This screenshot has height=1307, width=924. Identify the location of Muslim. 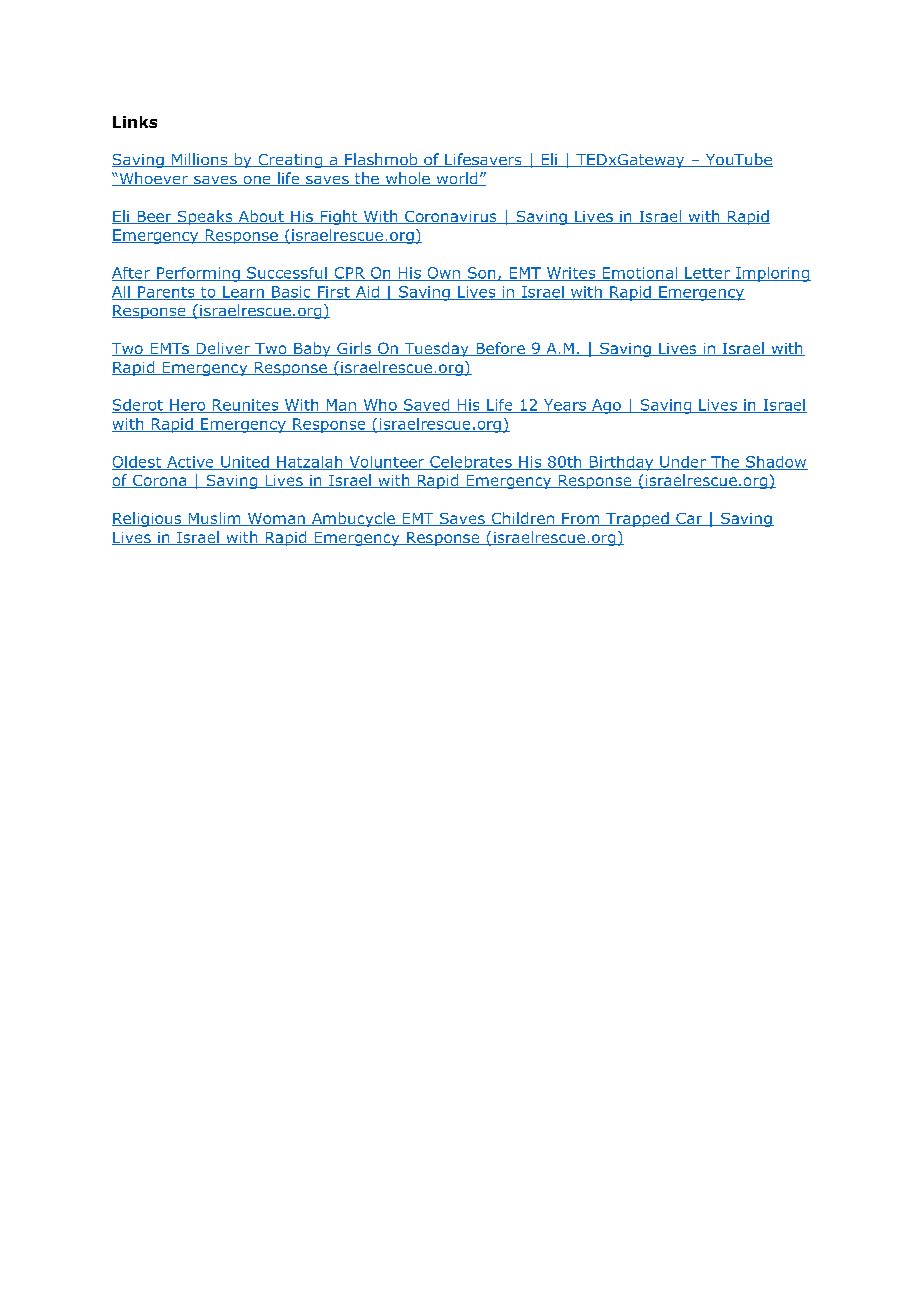
(214, 519).
